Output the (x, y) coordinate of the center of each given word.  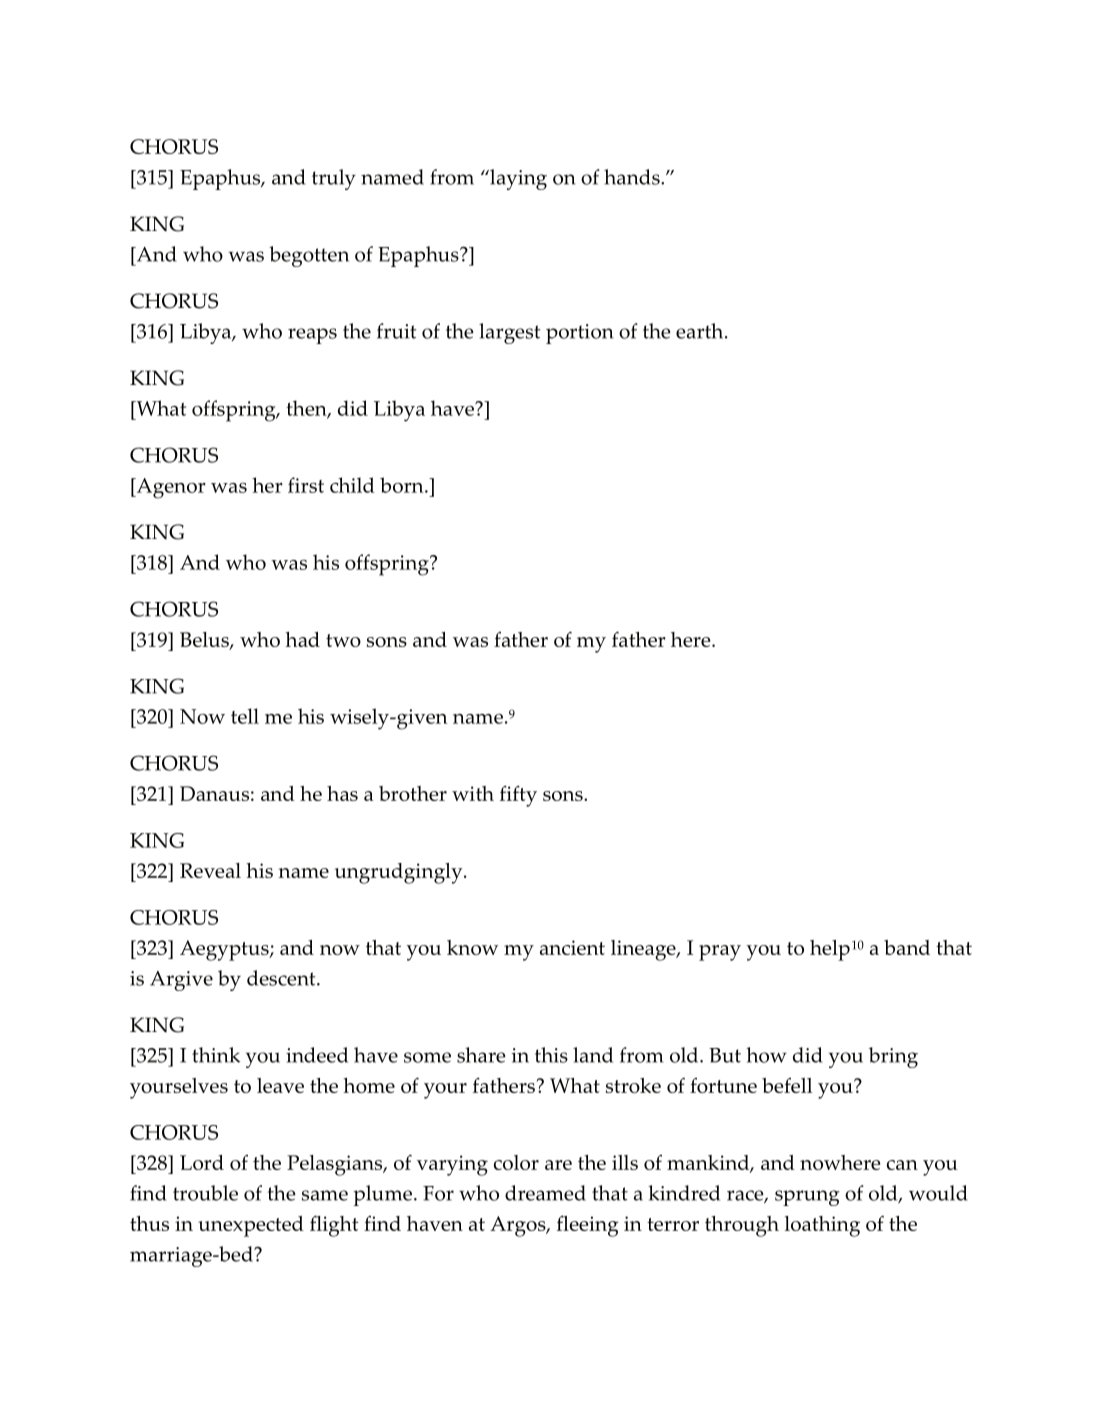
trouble (205, 1193)
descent (282, 978)
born (403, 485)
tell (245, 716)
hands (633, 177)
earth (701, 331)
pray (720, 953)
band (907, 947)
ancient (572, 947)
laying (517, 179)
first (306, 485)
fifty (518, 796)
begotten (309, 256)
